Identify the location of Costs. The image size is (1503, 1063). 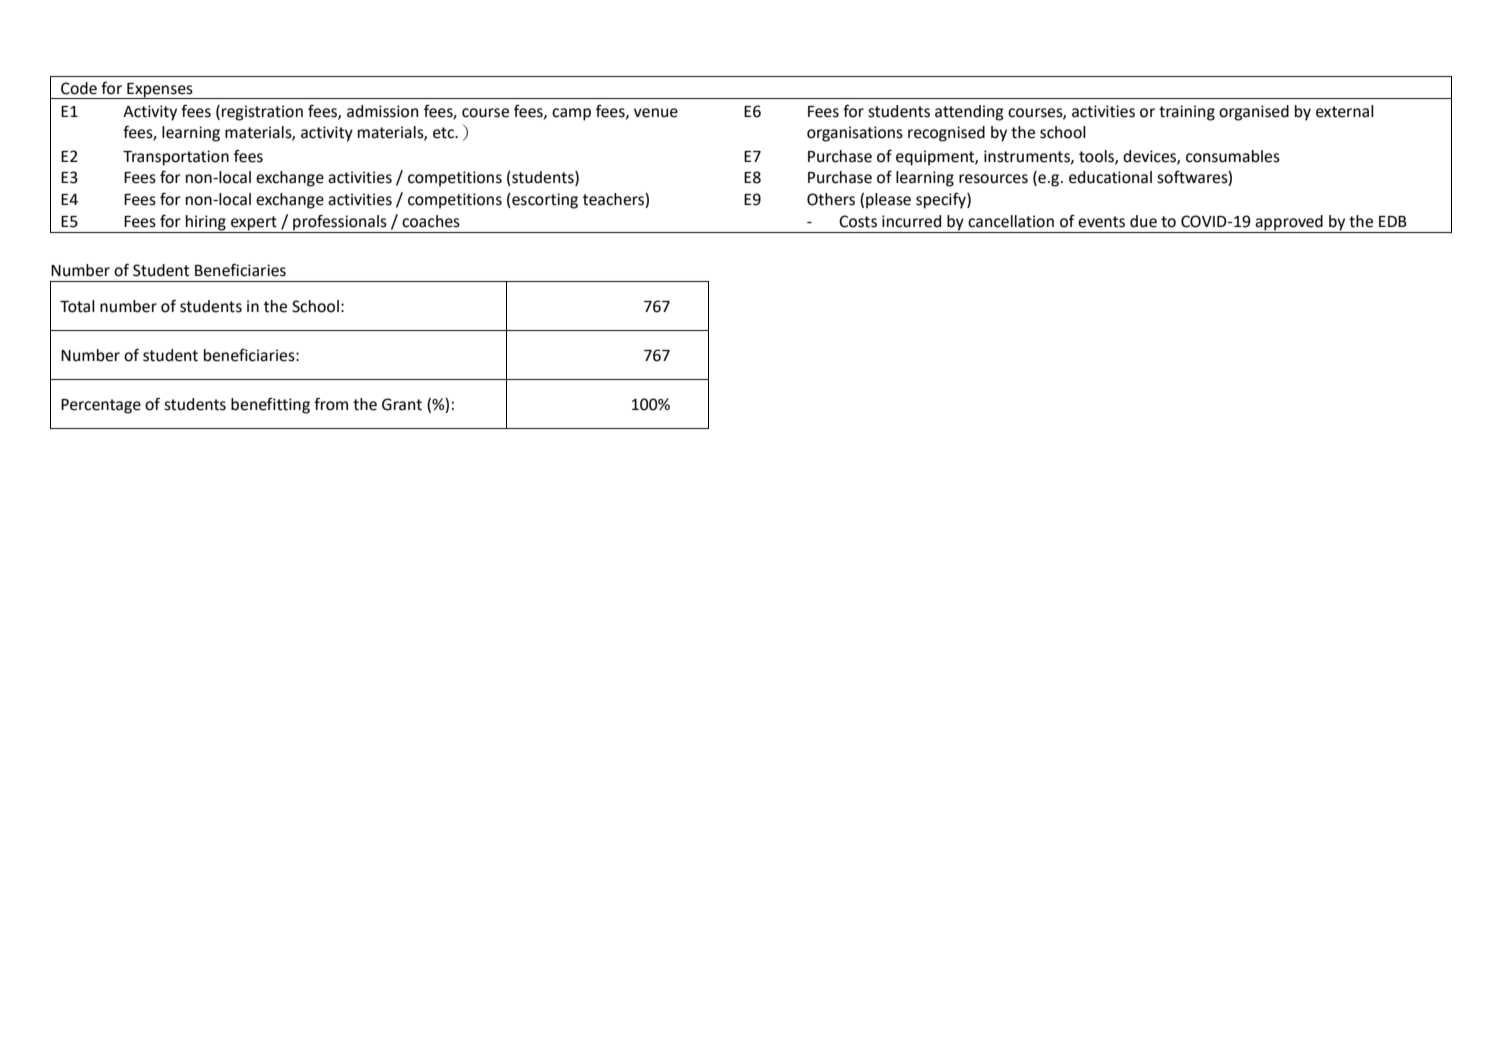
(858, 221).
